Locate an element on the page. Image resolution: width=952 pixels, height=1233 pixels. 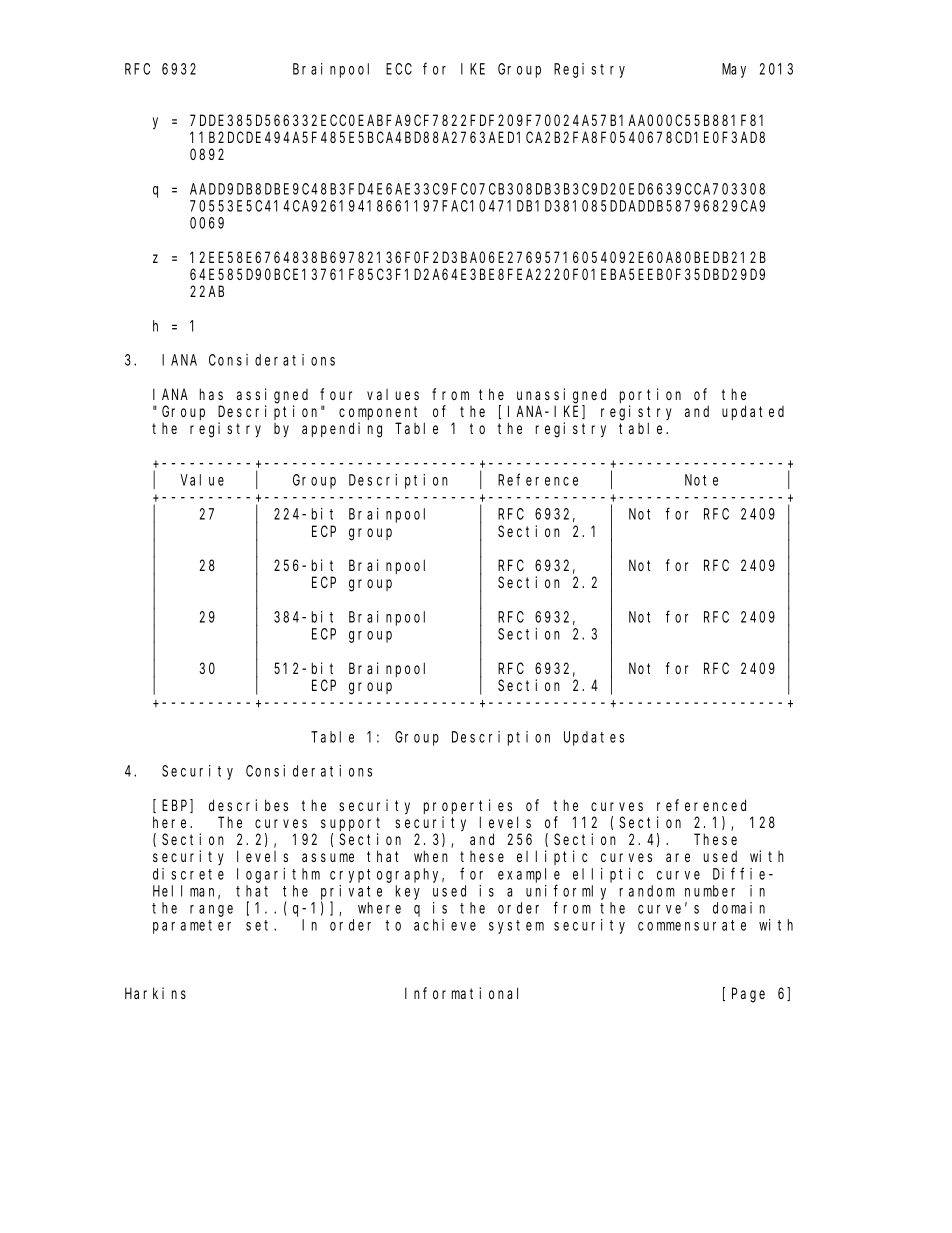
properties is located at coordinates (468, 806).
